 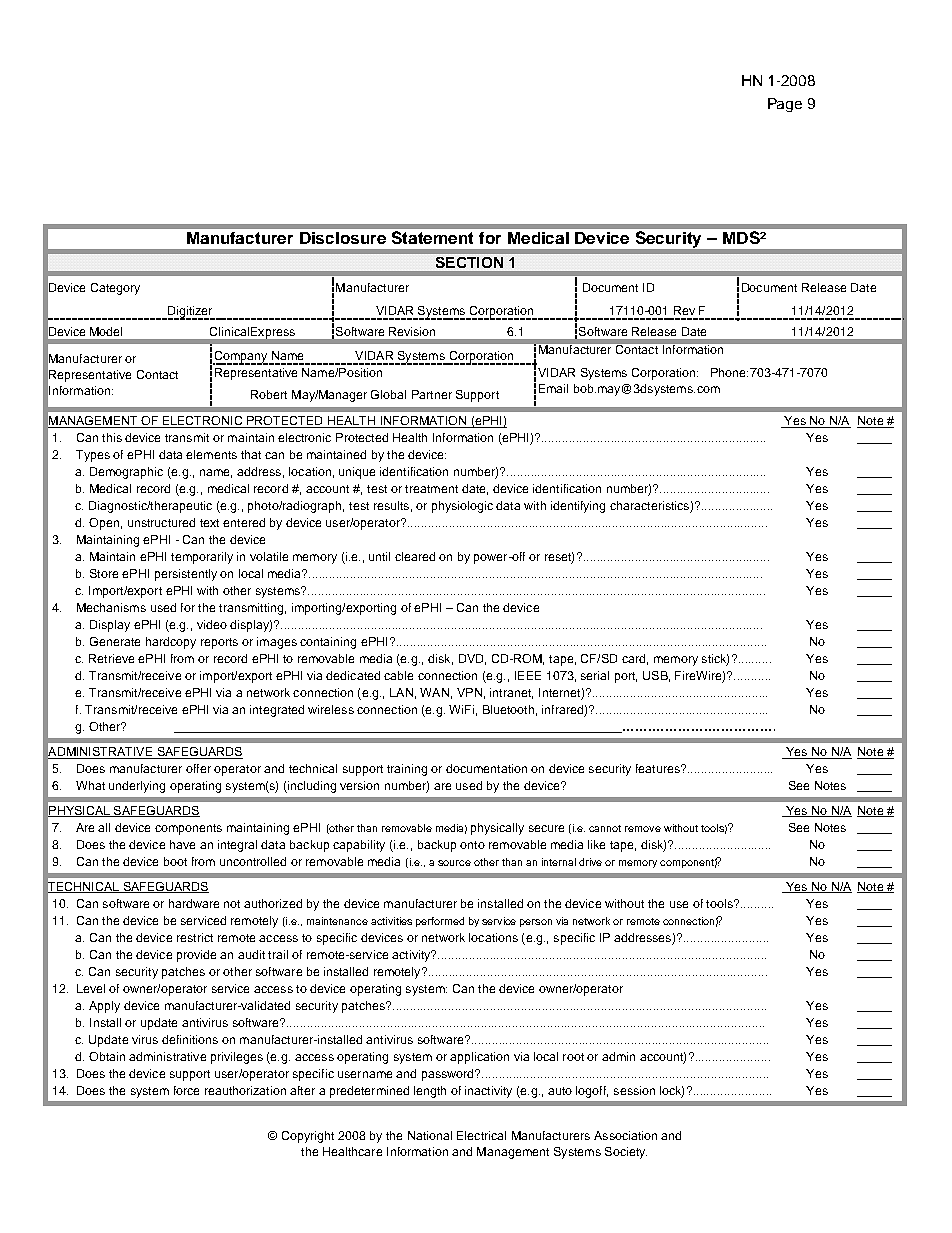 What do you see at coordinates (171, 643) in the page?
I see `hardcopy` at bounding box center [171, 643].
